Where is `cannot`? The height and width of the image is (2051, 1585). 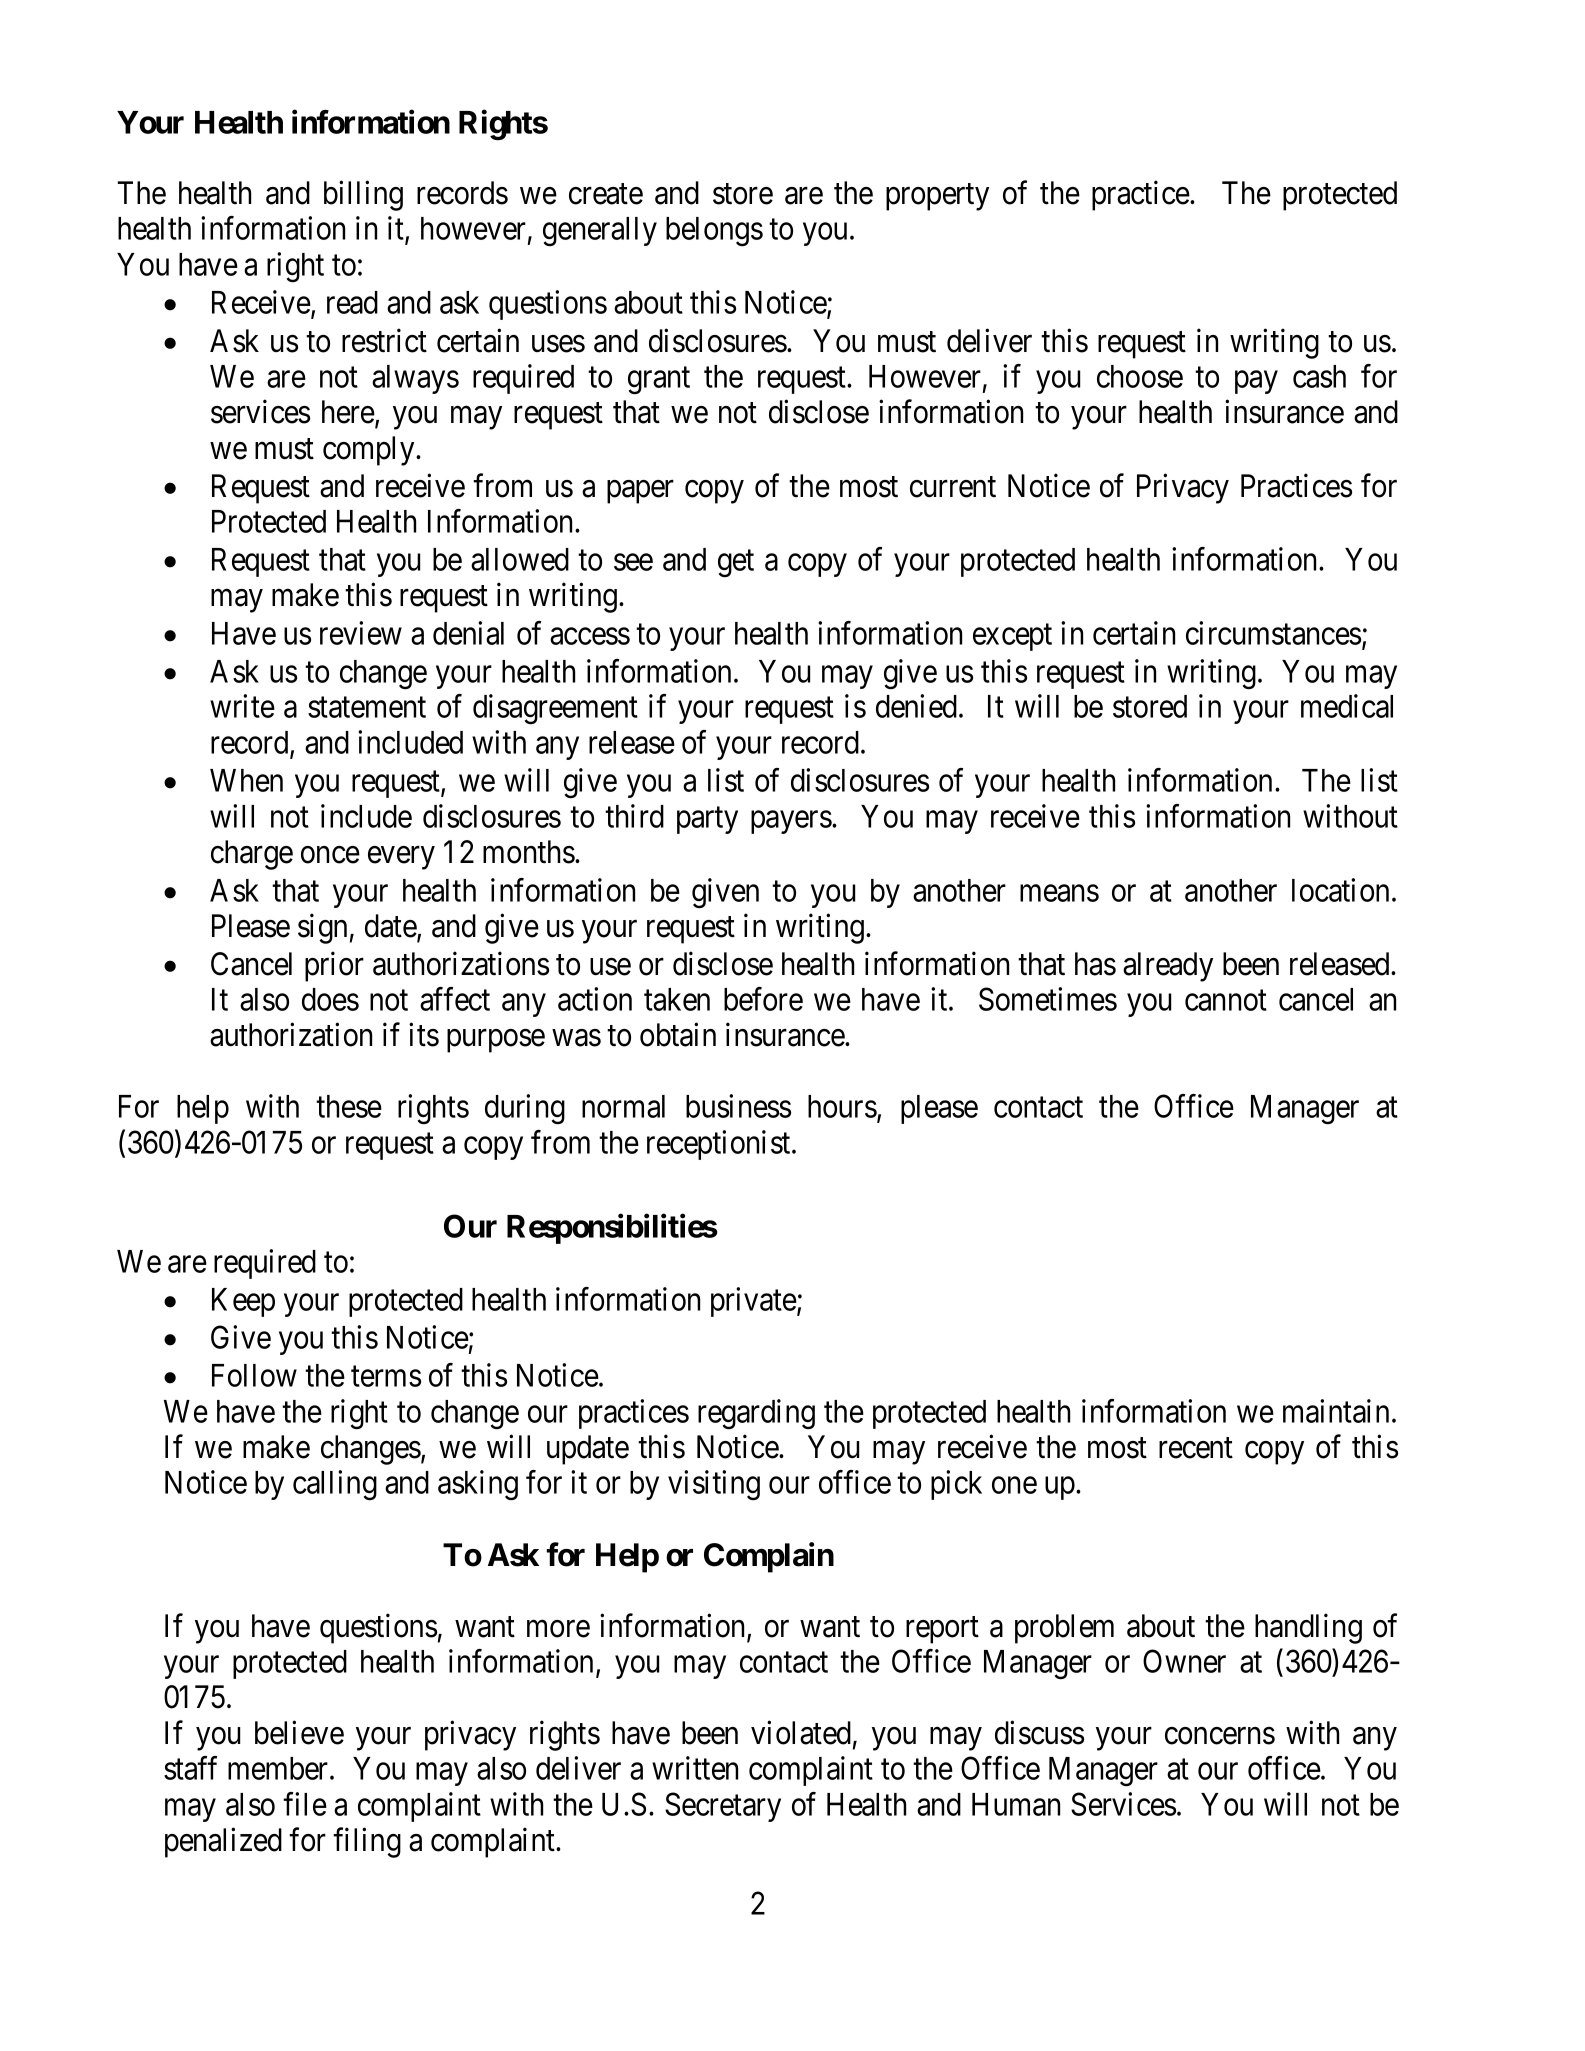 cannot is located at coordinates (1226, 1000).
